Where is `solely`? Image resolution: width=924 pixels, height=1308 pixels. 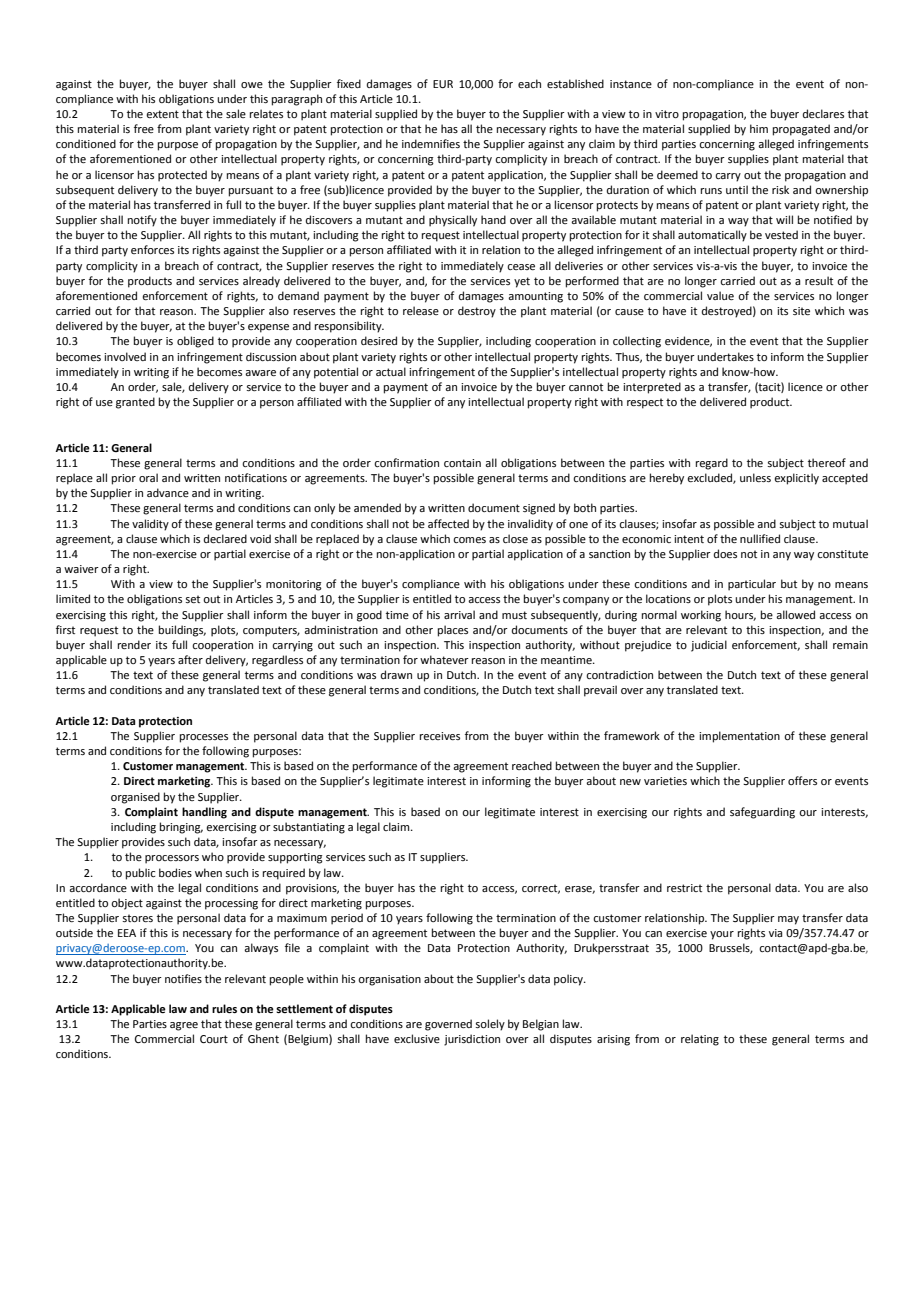
solely is located at coordinates (490, 1025).
